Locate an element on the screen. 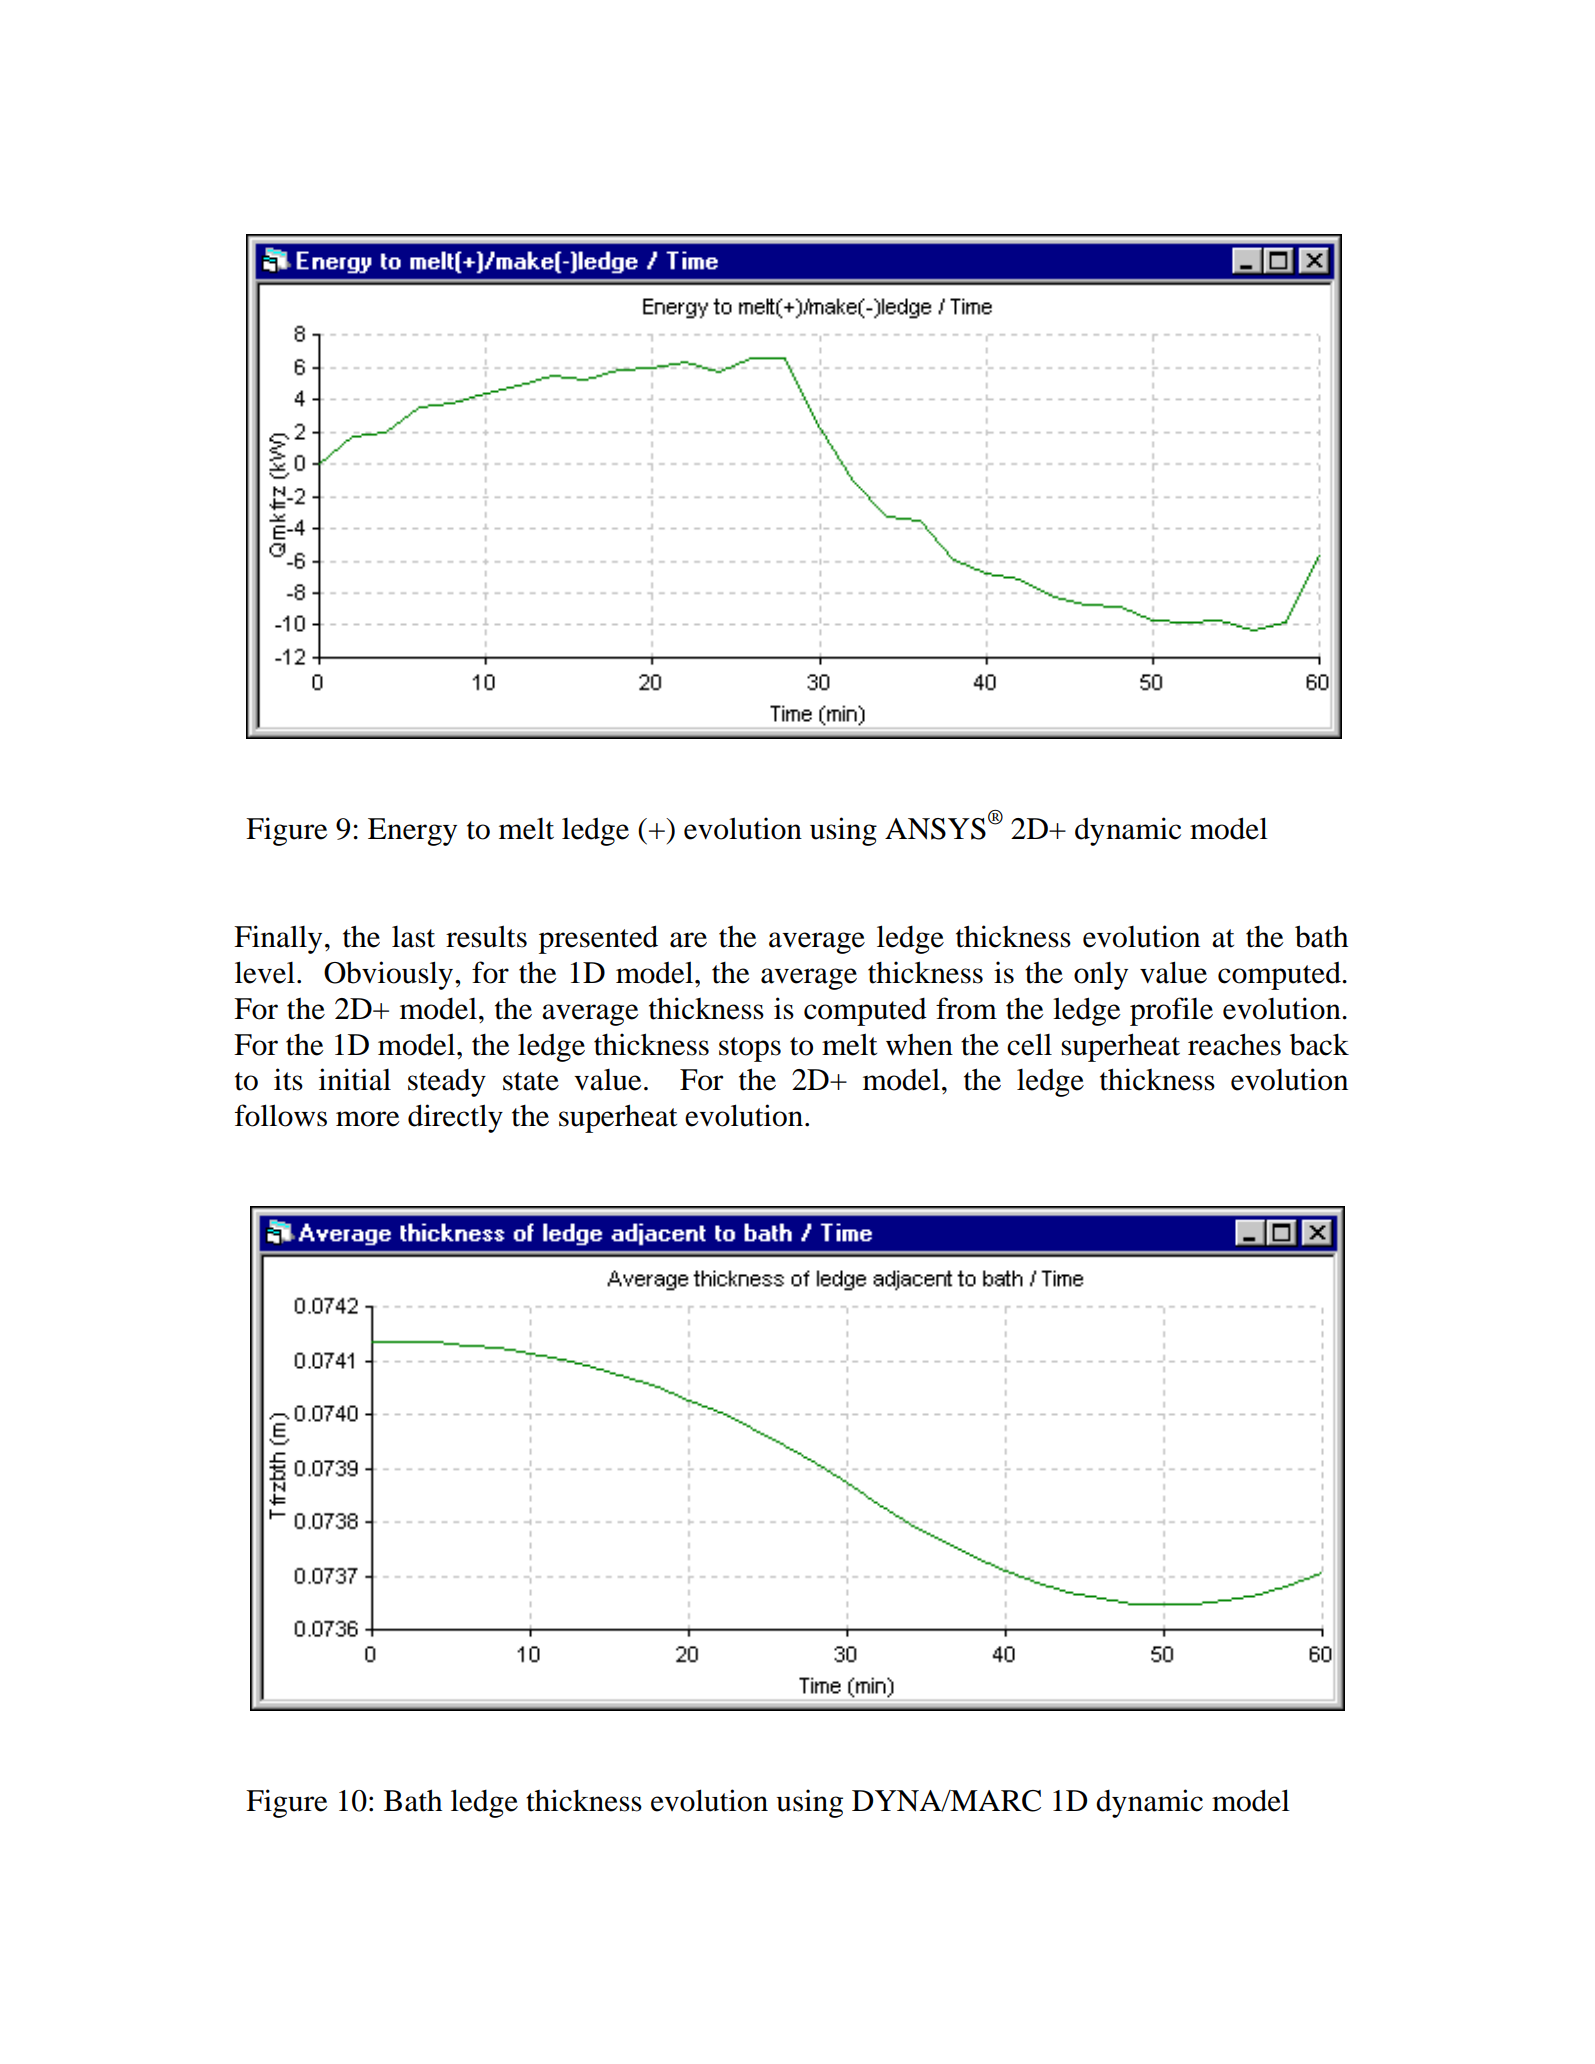 Image resolution: width=1595 pixels, height=2064 pixels. from is located at coordinates (966, 1008).
